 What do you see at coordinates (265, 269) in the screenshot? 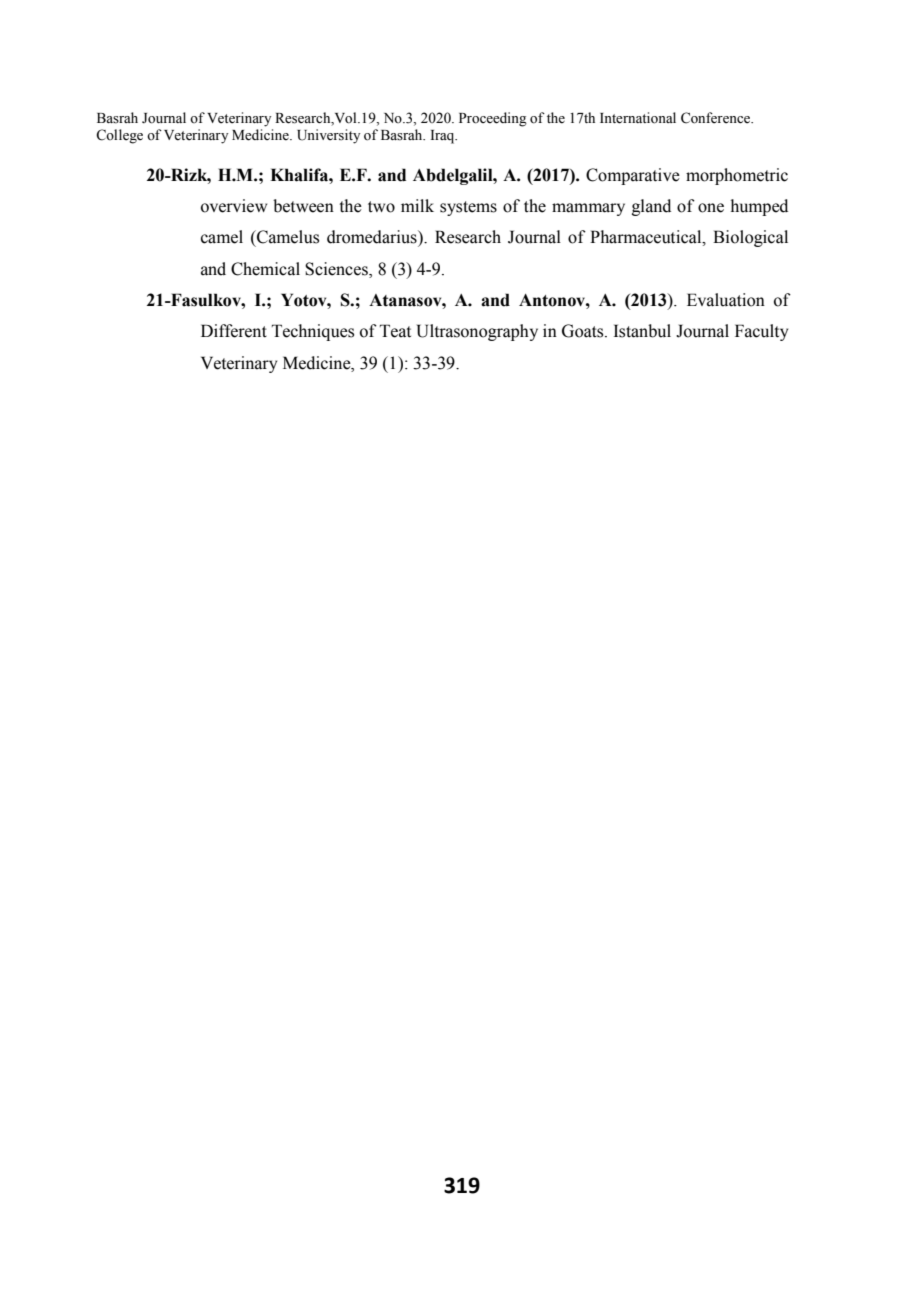
I see `Chemical` at bounding box center [265, 269].
